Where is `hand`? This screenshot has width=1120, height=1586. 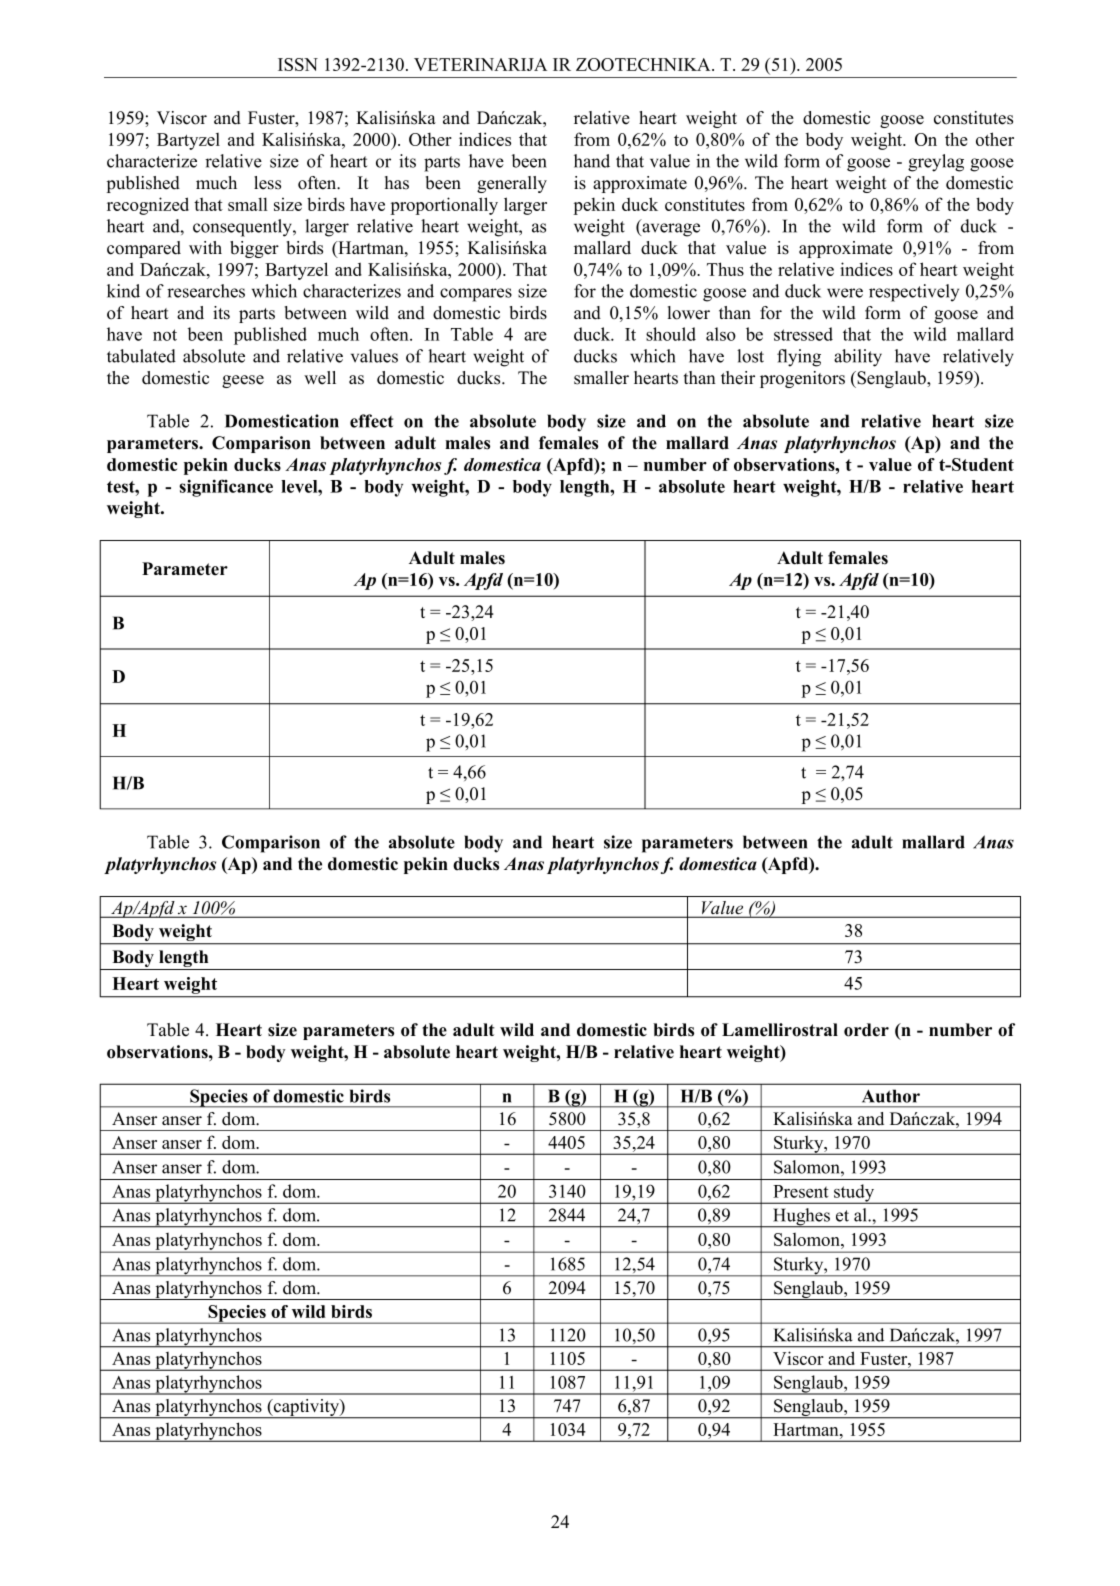
hand is located at coordinates (592, 161).
